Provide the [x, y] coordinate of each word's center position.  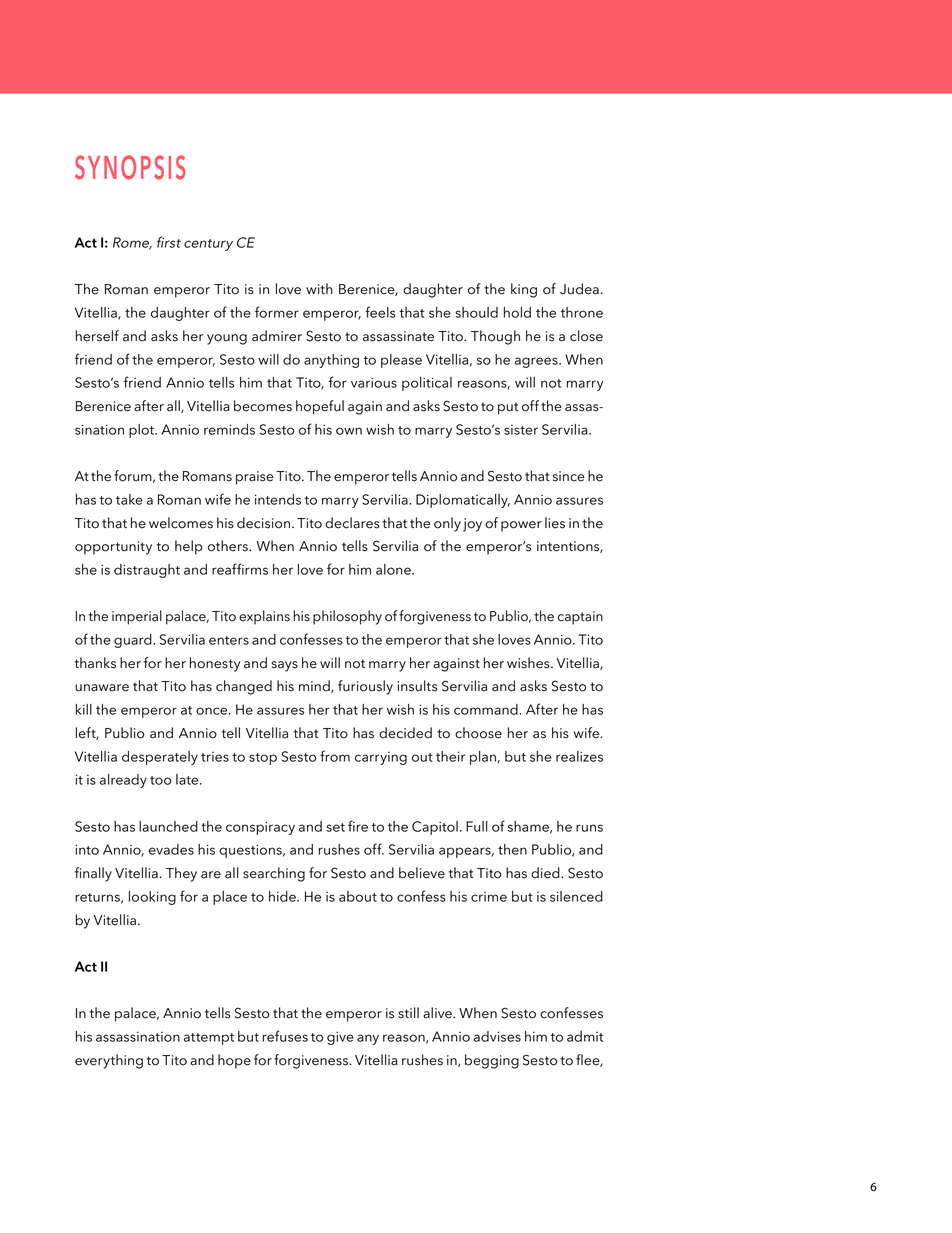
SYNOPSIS [130, 167]
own [349, 431]
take [129, 499]
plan [484, 758]
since [568, 476]
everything [109, 1061]
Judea [579, 289]
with [319, 288]
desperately [160, 758]
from [335, 756]
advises [497, 1036]
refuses [285, 1036]
